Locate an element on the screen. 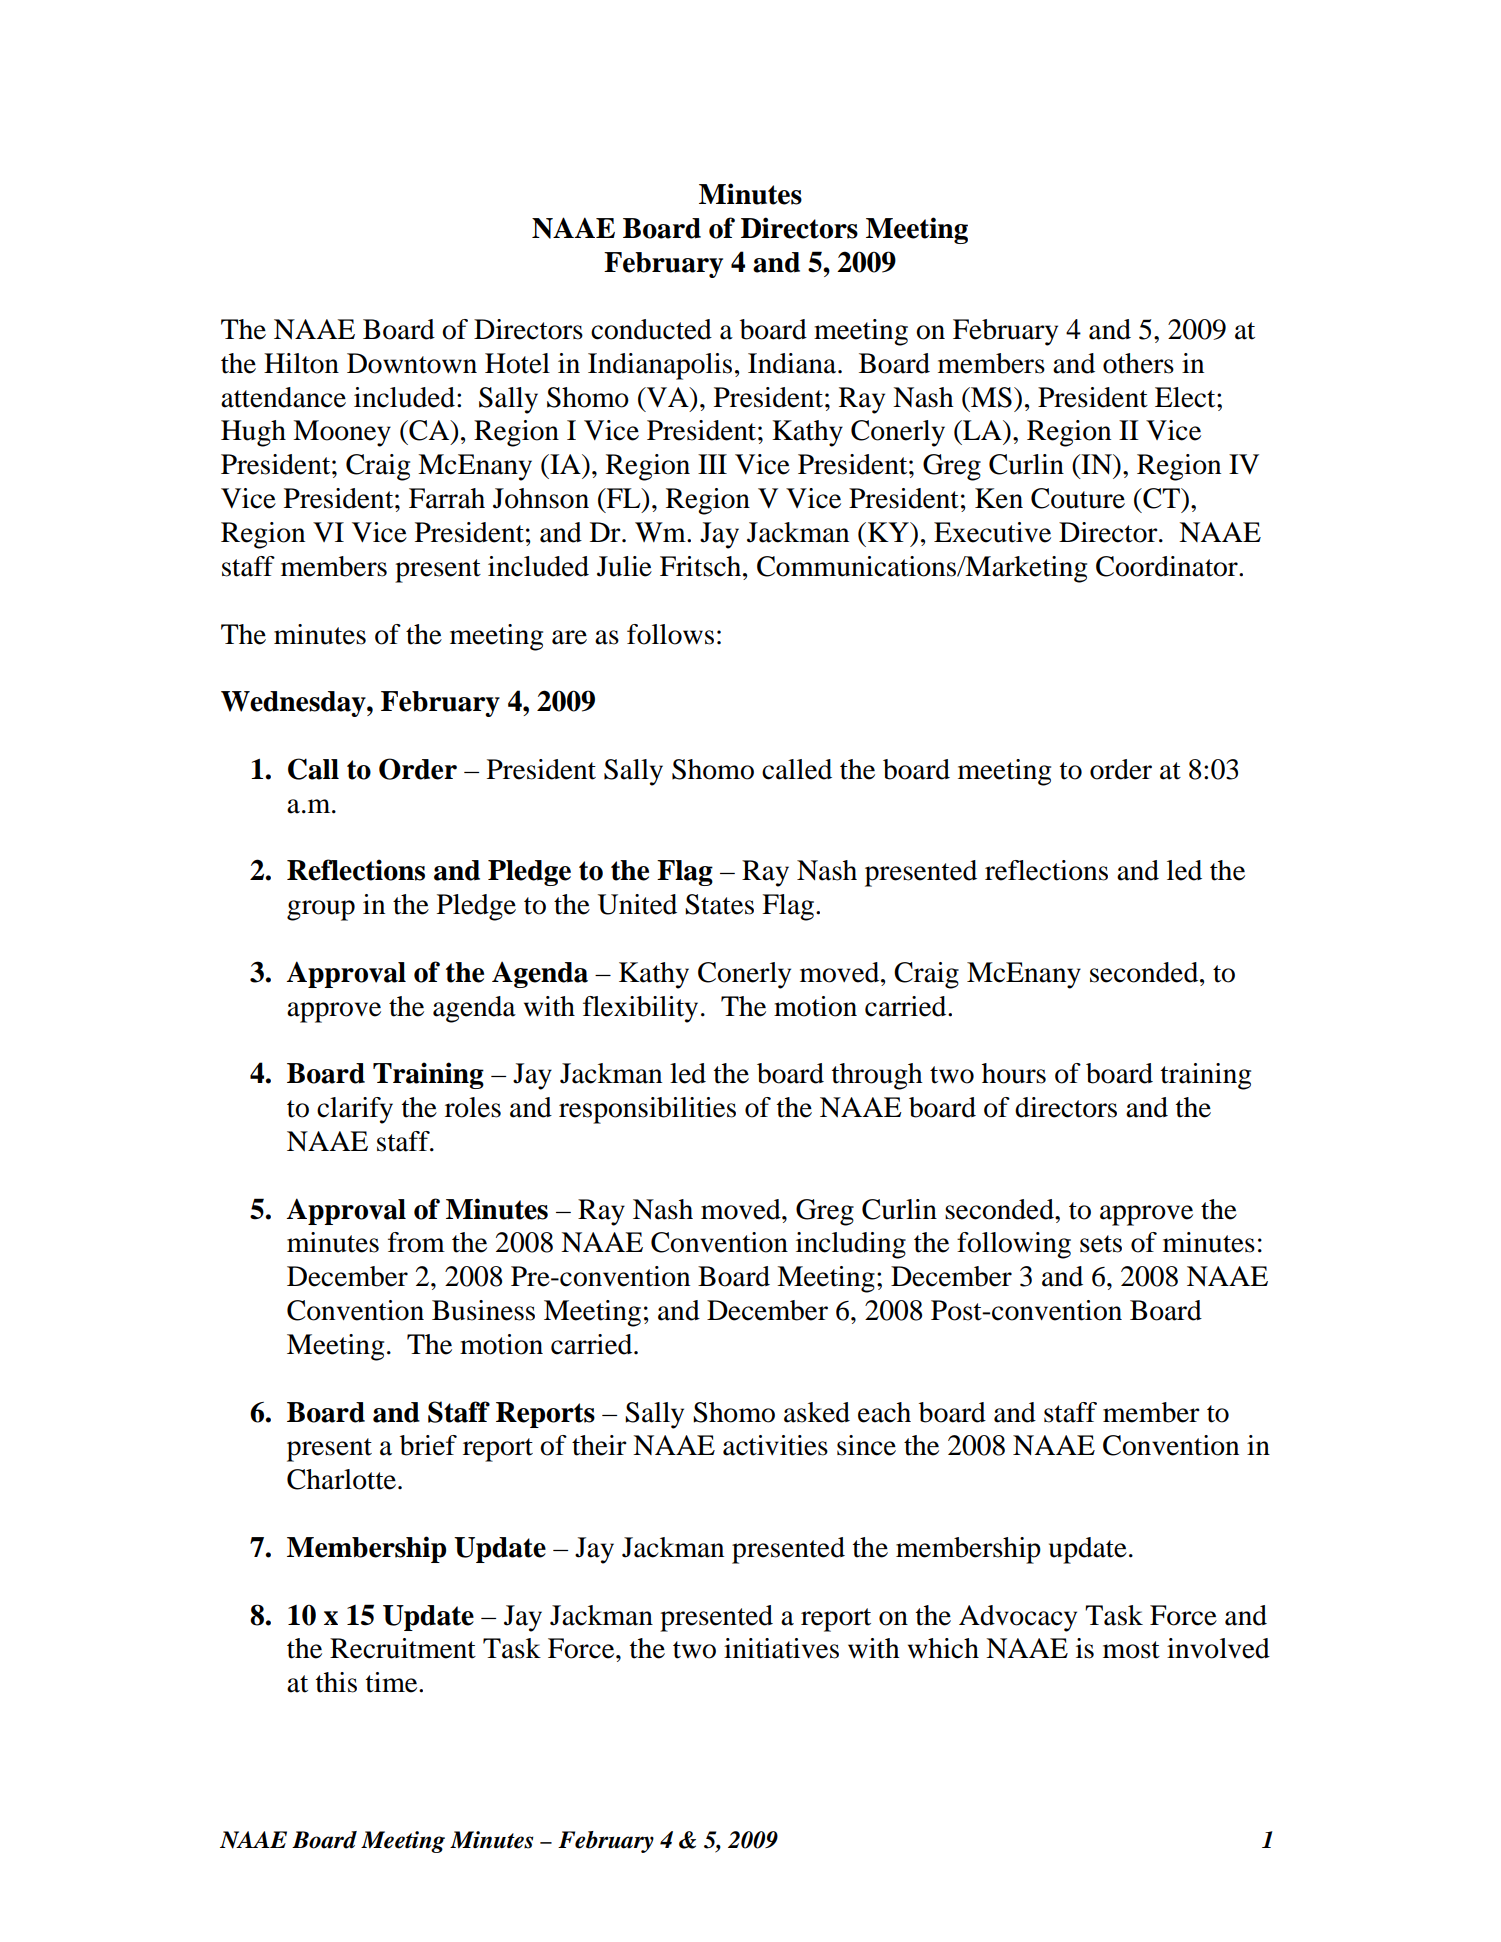 The height and width of the screenshot is (1942, 1501). flexibility is located at coordinates (640, 1009).
